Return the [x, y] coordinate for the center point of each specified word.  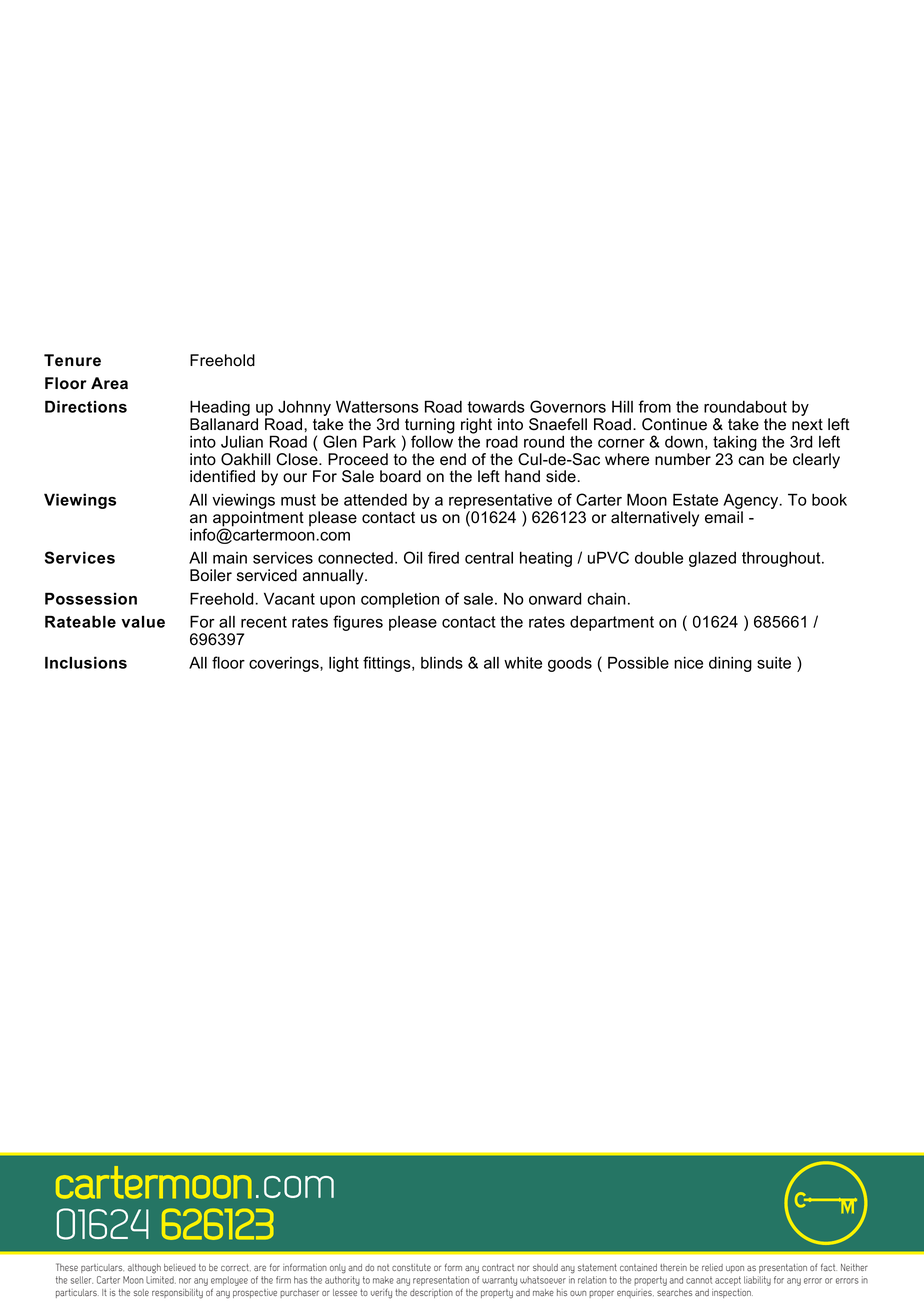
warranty [499, 1281]
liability [757, 1281]
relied [712, 1267]
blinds [442, 663]
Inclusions [86, 662]
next [807, 425]
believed [180, 1267]
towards [496, 407]
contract [498, 1267]
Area [109, 383]
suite [774, 663]
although [144, 1269]
